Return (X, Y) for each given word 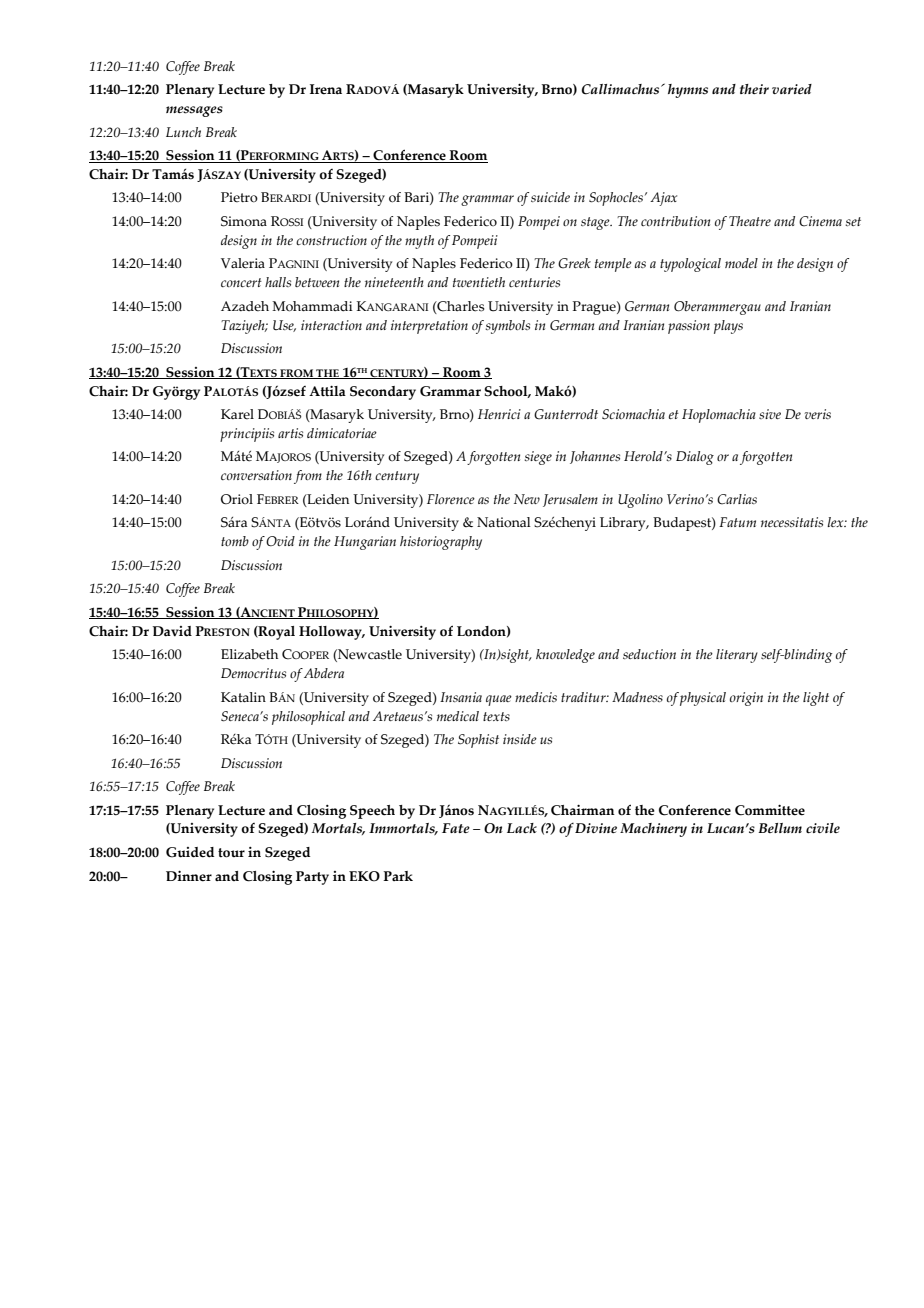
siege (538, 458)
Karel (237, 414)
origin (746, 699)
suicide (550, 197)
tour (231, 853)
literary (737, 656)
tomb (235, 541)
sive (770, 414)
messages (194, 111)
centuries (534, 282)
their (754, 89)
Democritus (253, 673)
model (741, 263)
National (504, 522)
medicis (536, 697)
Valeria (243, 263)
